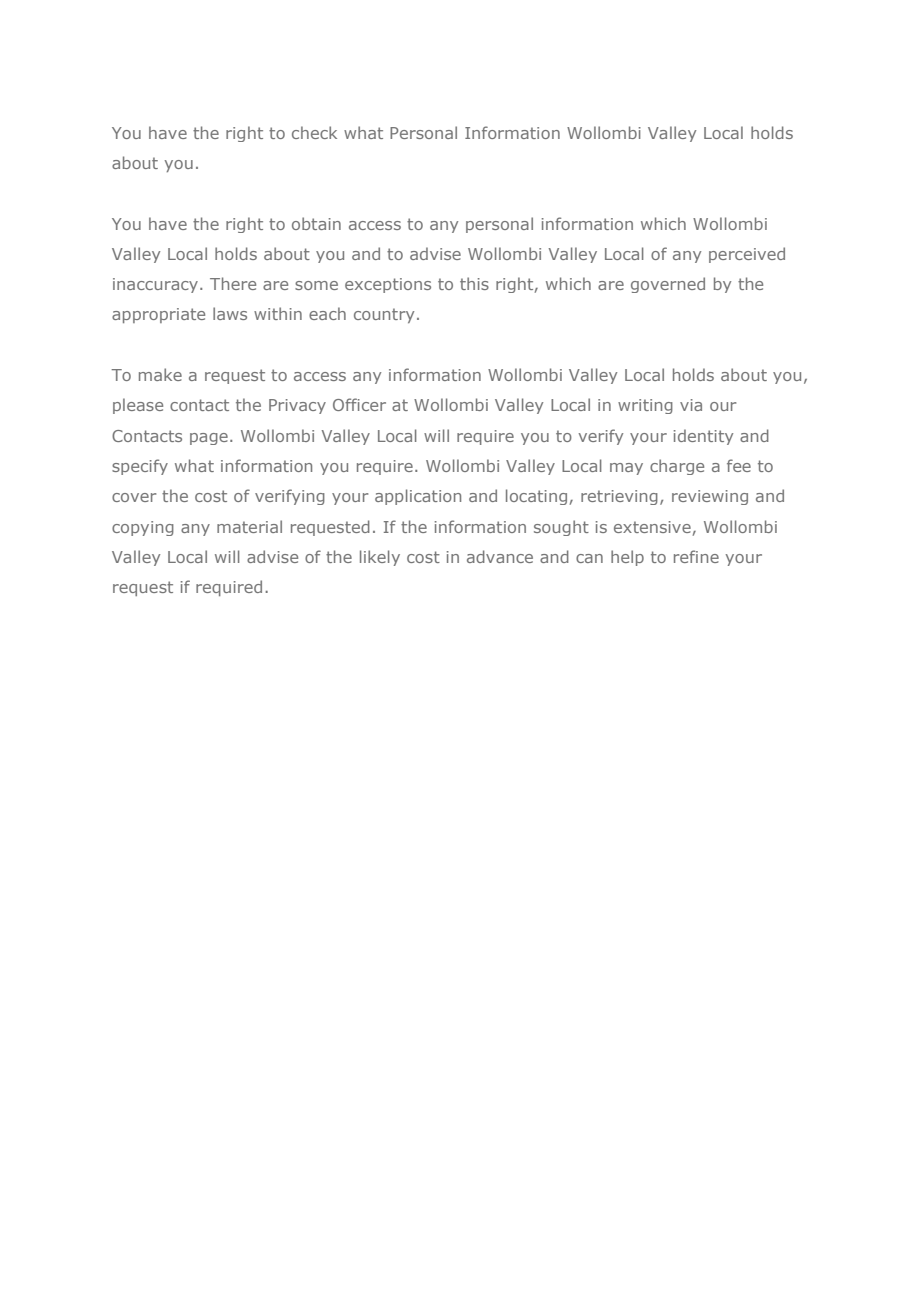  Describe the element at coordinates (703, 437) in the page. I see `identity` at that location.
